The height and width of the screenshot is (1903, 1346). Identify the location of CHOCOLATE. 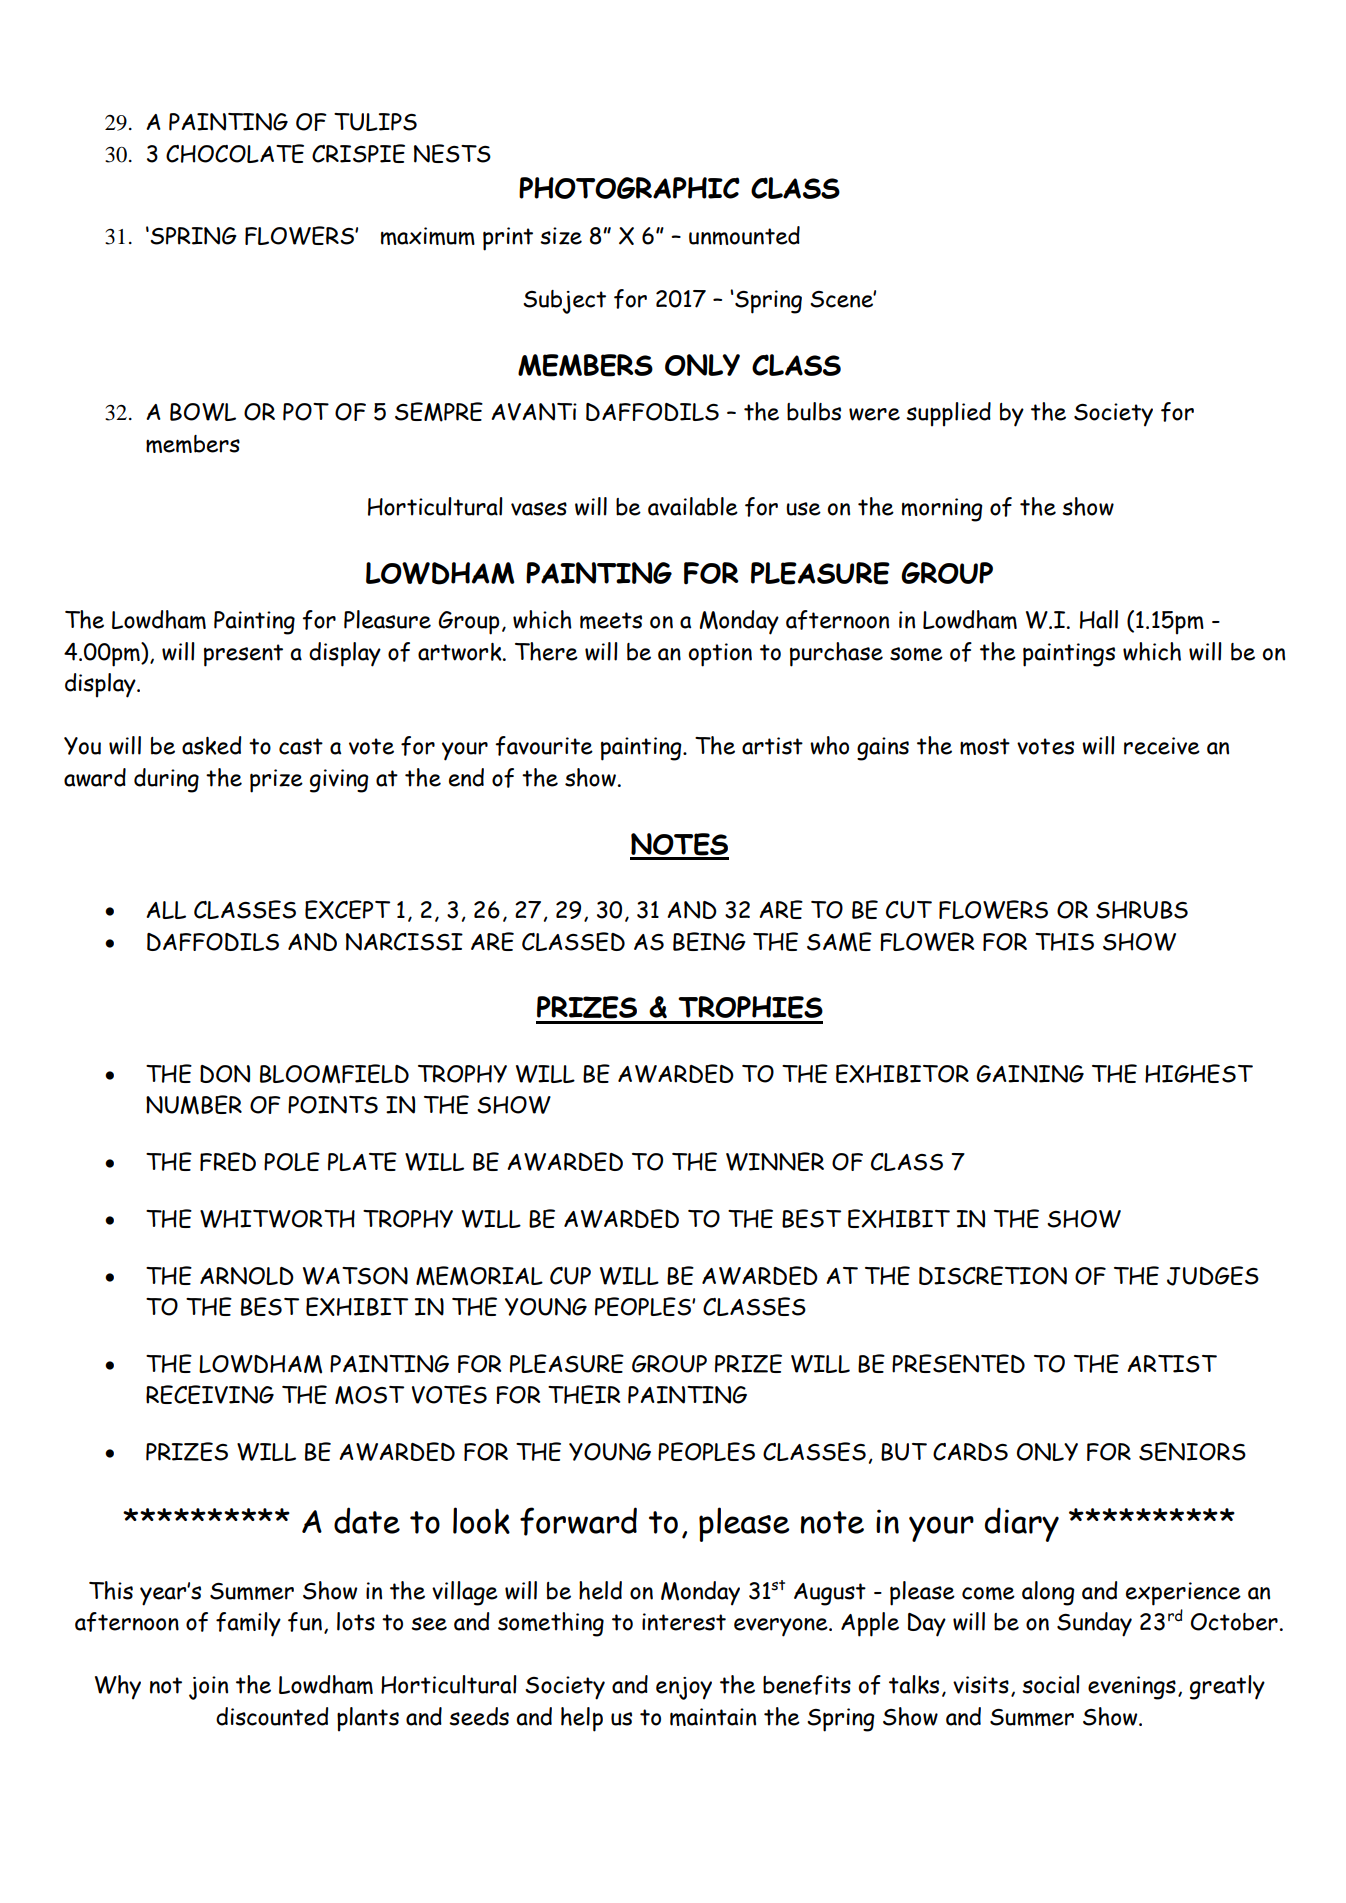
(235, 153).
